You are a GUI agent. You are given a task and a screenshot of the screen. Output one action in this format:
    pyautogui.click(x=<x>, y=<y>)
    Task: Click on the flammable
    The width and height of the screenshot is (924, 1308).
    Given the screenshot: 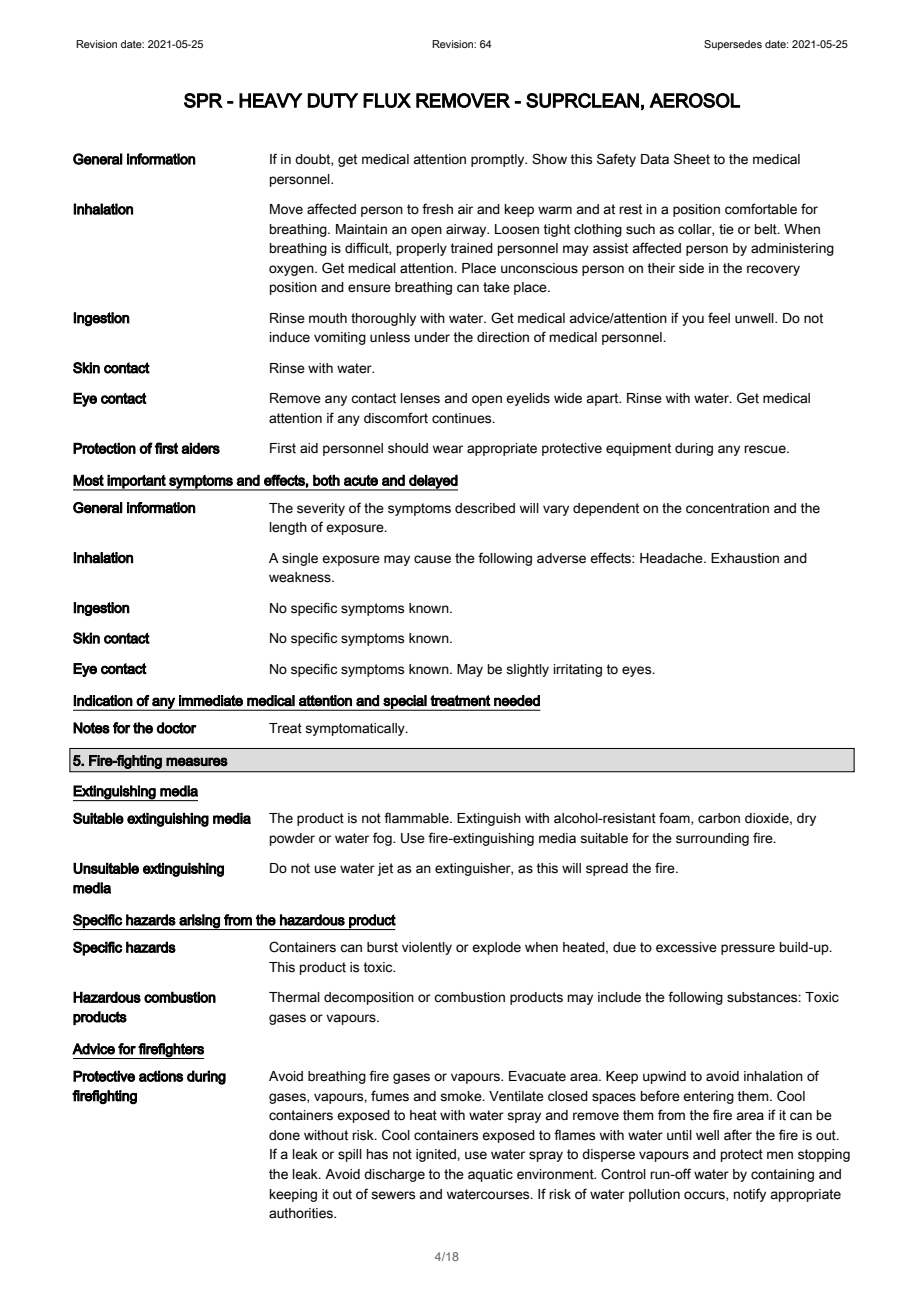 What is the action you would take?
    pyautogui.click(x=417, y=818)
